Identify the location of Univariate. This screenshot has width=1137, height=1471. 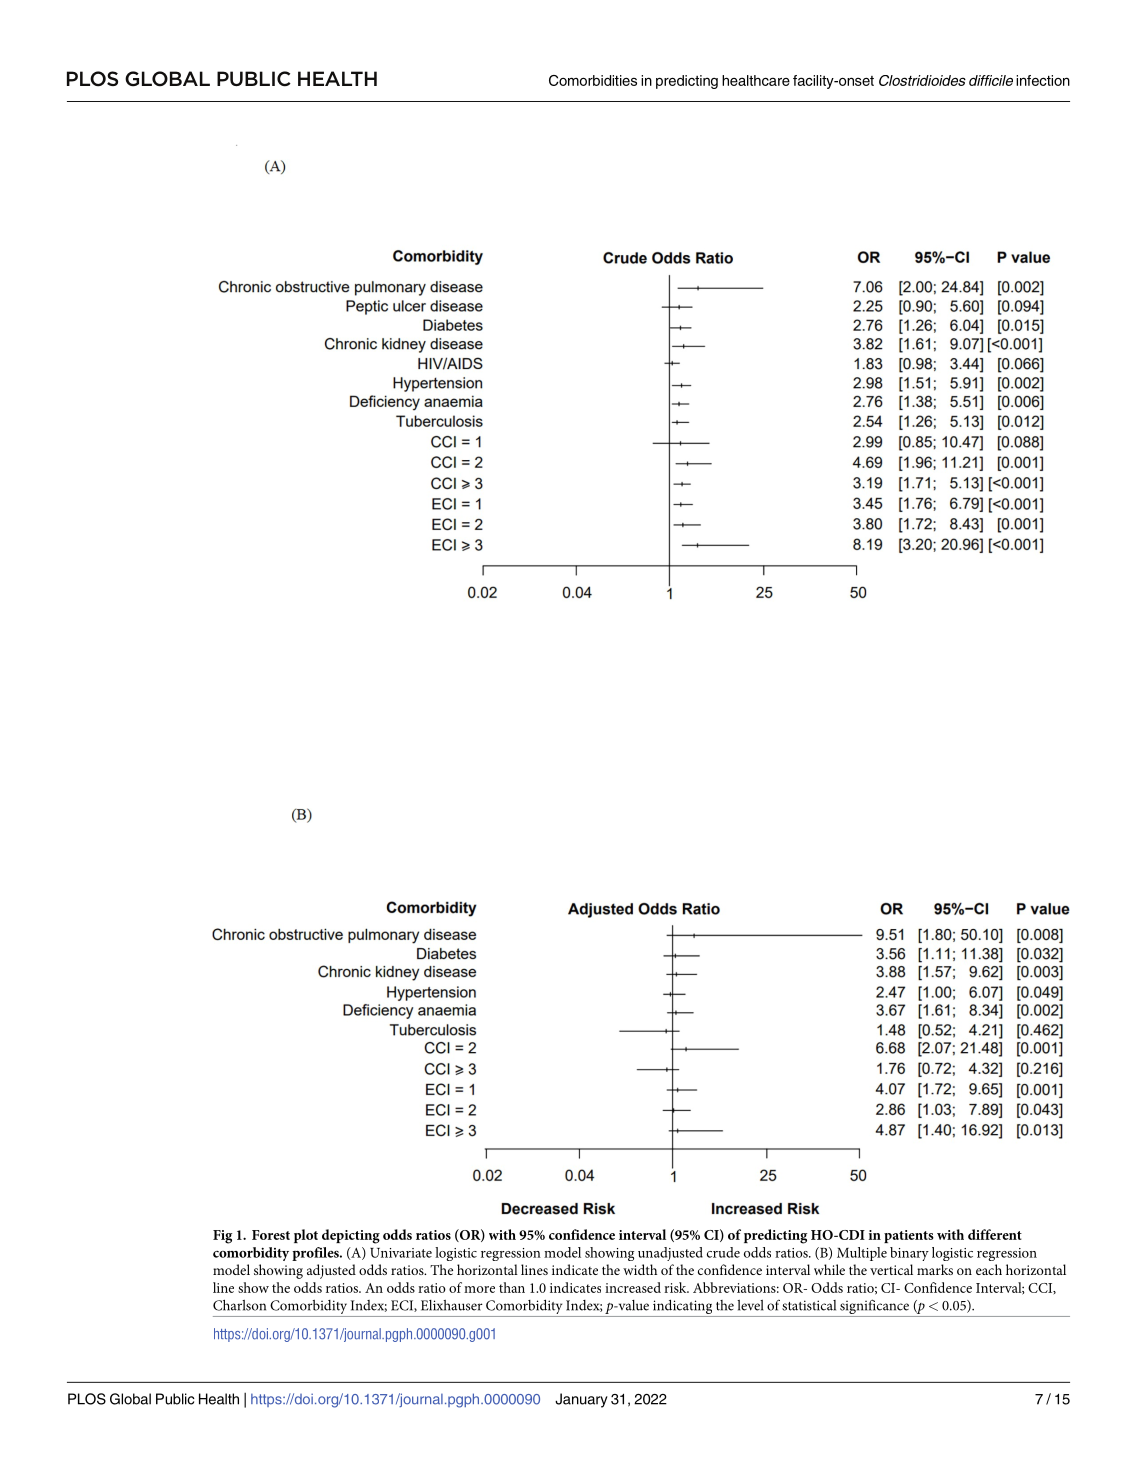
(401, 1253).
